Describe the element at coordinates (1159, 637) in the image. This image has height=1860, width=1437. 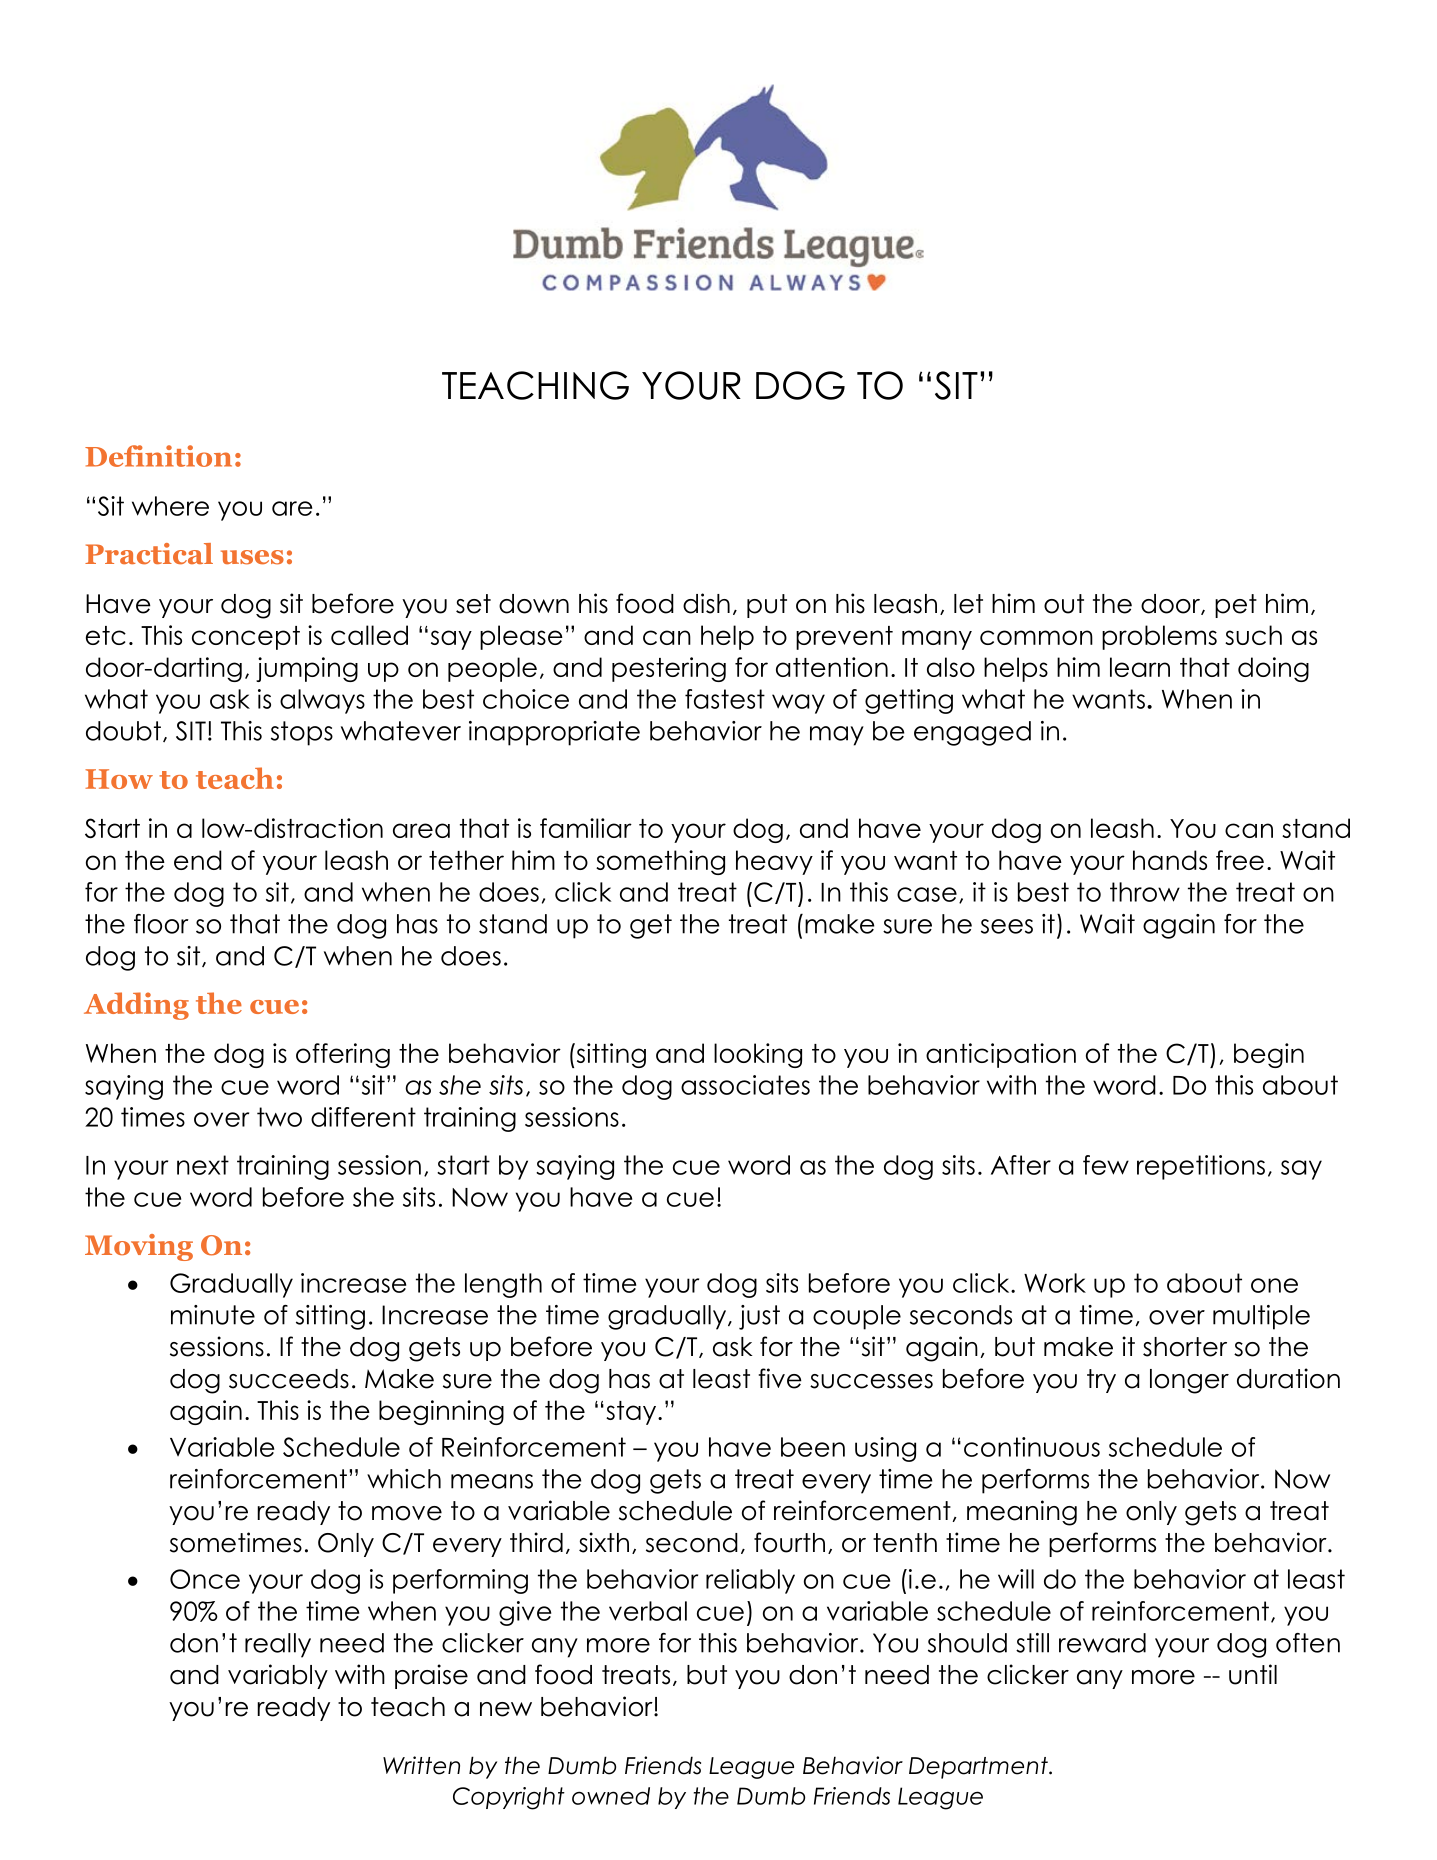
I see `problems` at that location.
